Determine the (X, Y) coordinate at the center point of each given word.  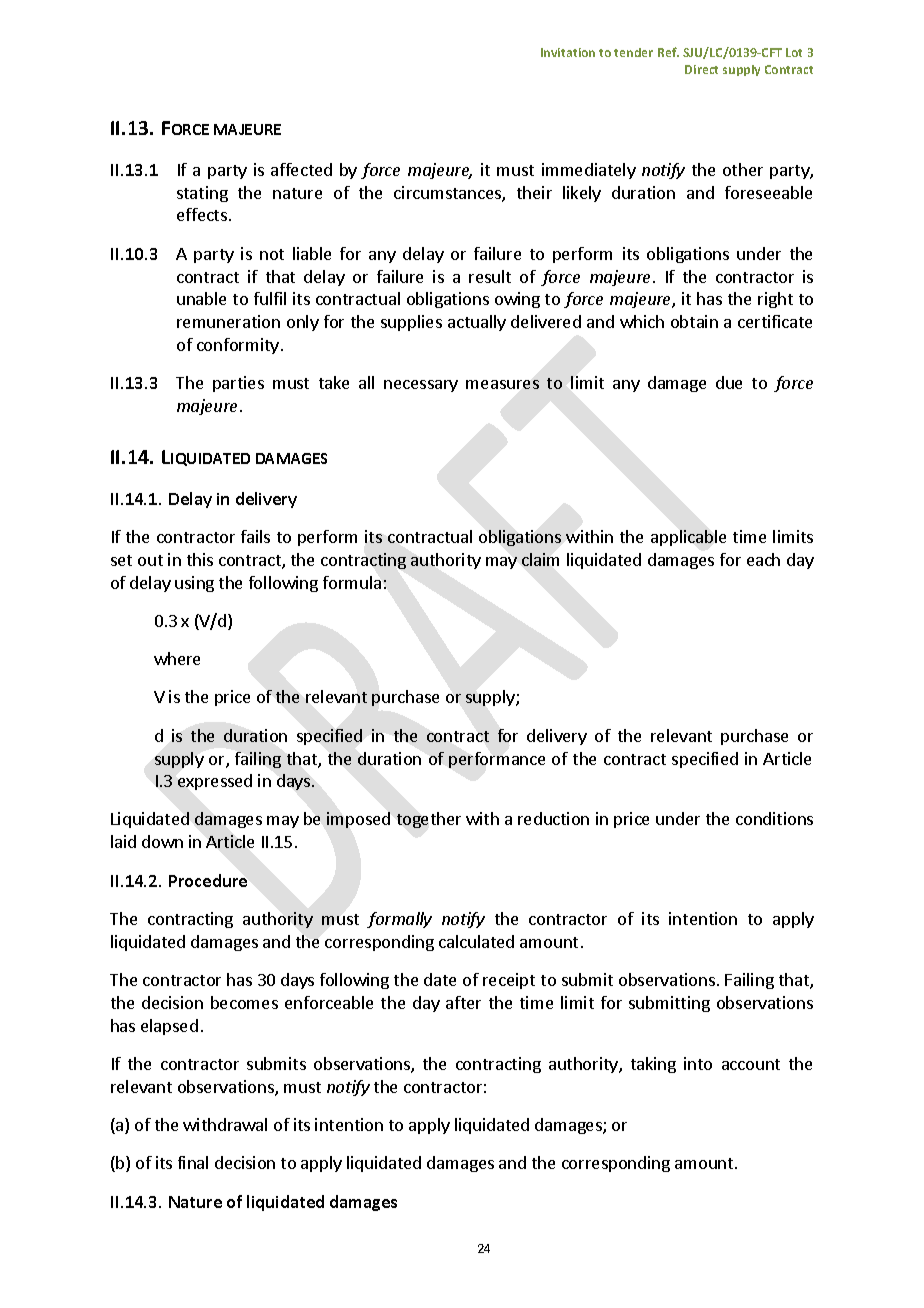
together (429, 820)
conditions (774, 818)
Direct (701, 69)
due (729, 382)
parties (238, 384)
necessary (421, 386)
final (193, 1162)
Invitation (568, 52)
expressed (215, 782)
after (463, 1002)
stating (202, 194)
